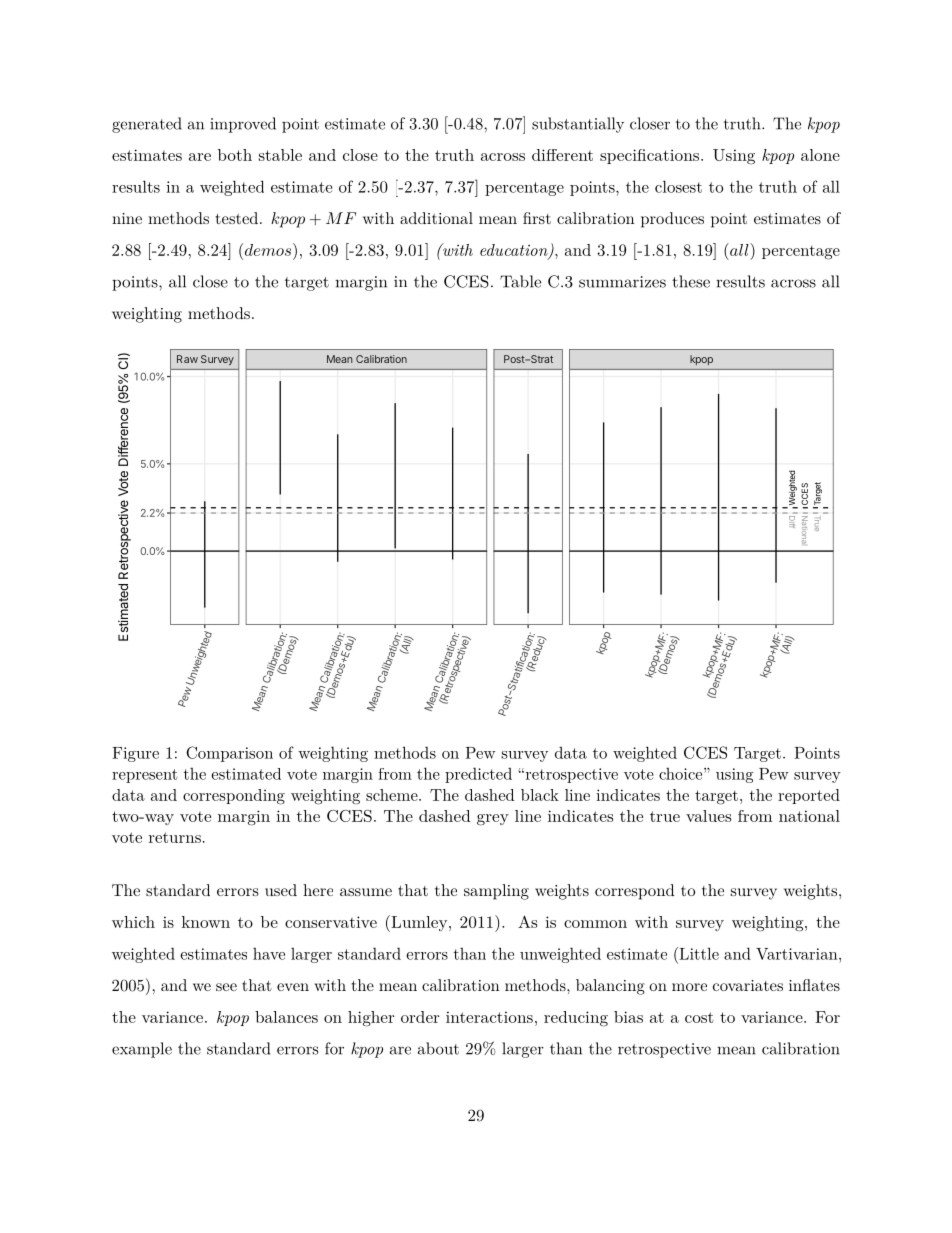 The image size is (952, 1233). What do you see at coordinates (187, 359) in the screenshot?
I see `Raw` at bounding box center [187, 359].
